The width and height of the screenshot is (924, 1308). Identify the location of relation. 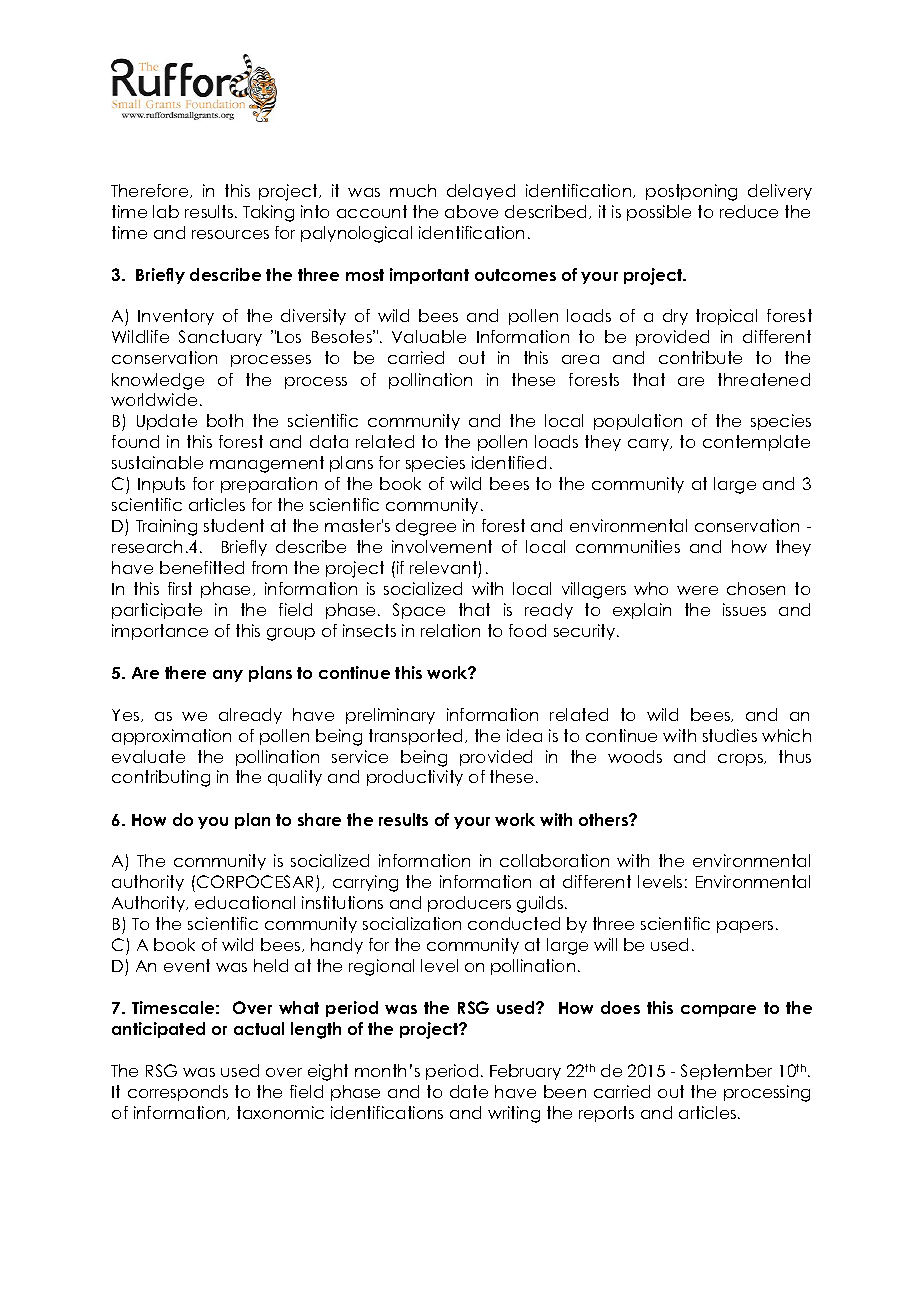
(450, 630).
